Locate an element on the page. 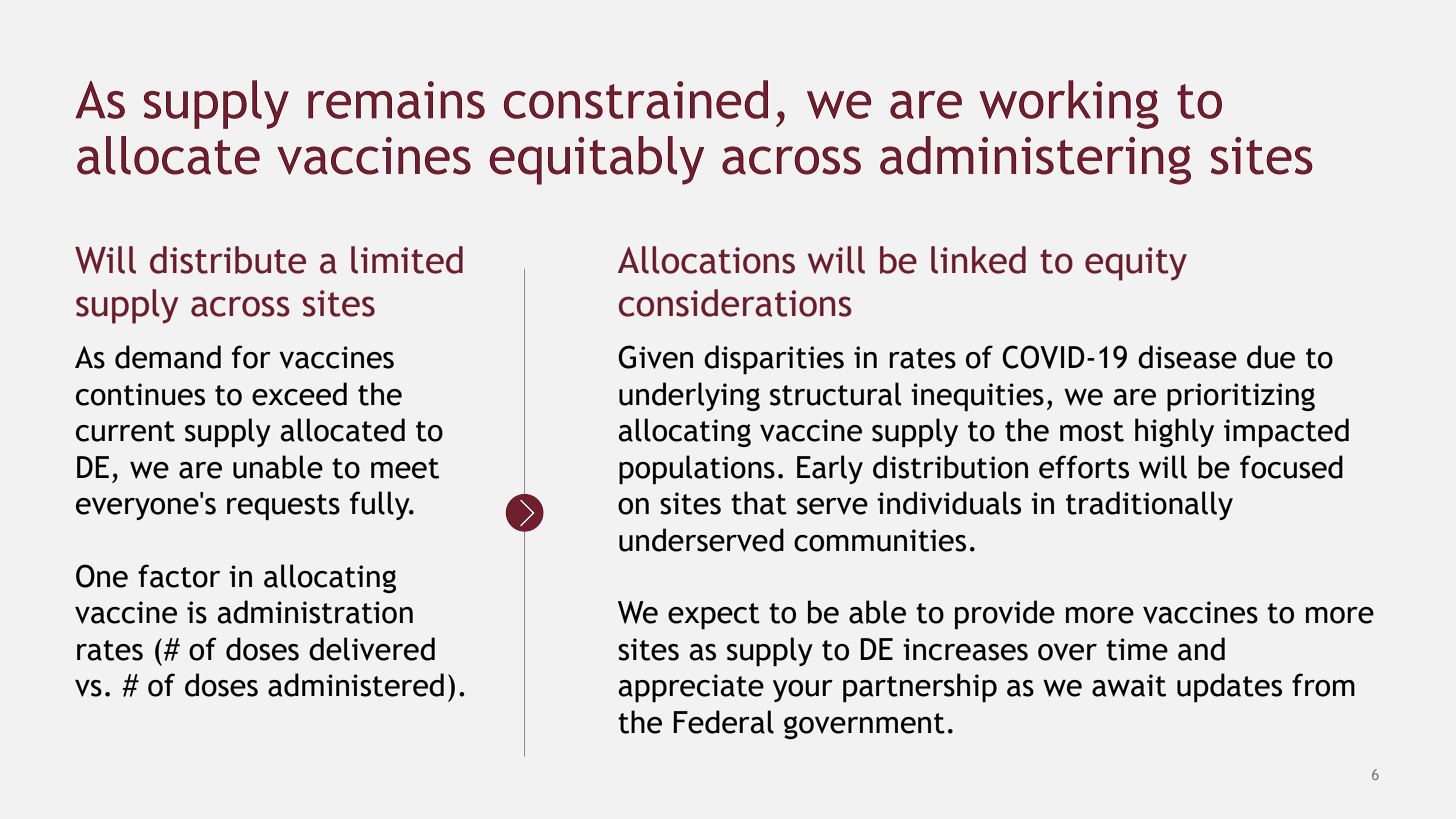 The image size is (1456, 819). underlying is located at coordinates (689, 396).
